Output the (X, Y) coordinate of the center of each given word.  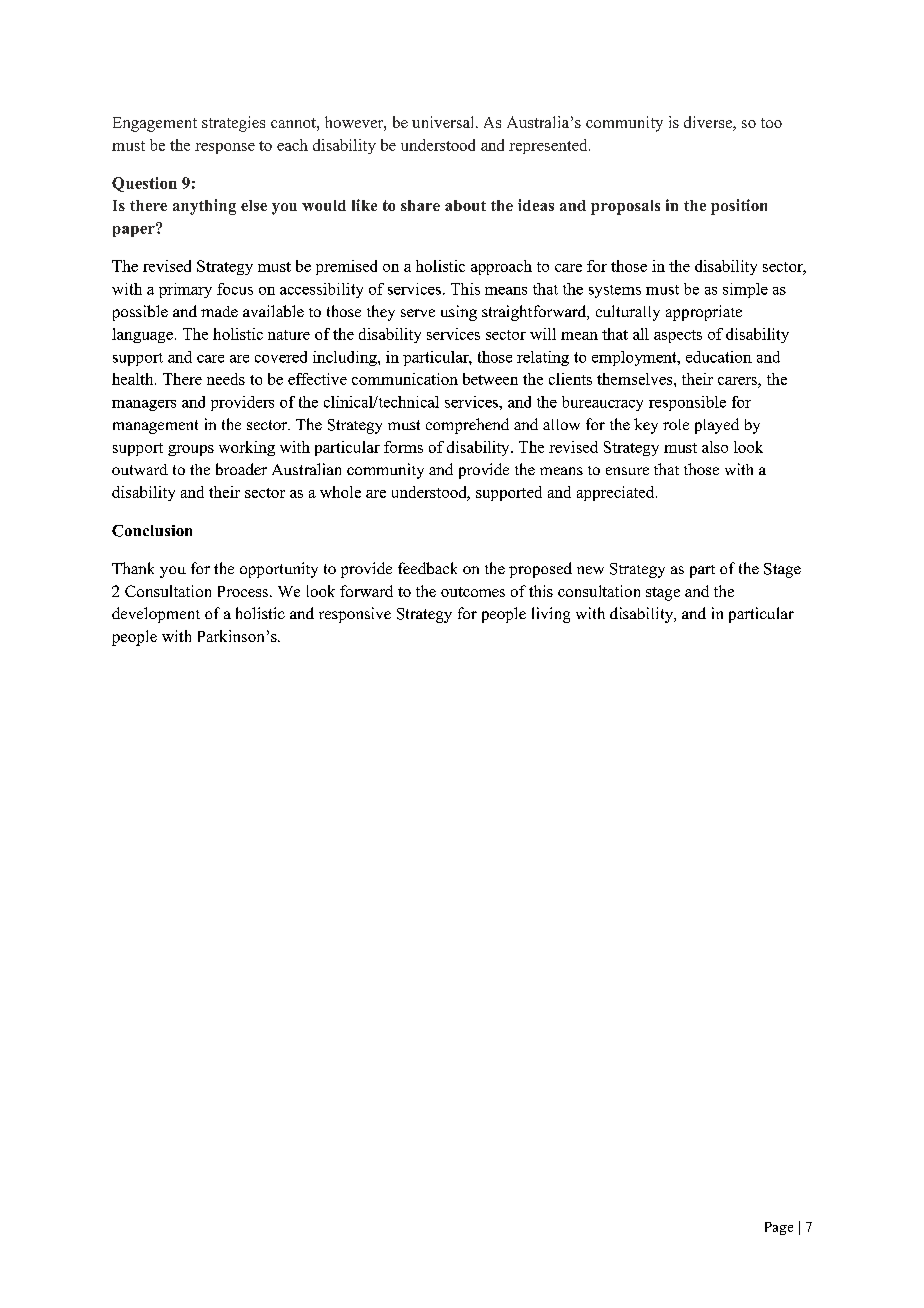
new (590, 570)
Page (779, 1228)
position (739, 207)
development (156, 615)
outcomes (473, 592)
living (551, 615)
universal (444, 122)
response (225, 148)
